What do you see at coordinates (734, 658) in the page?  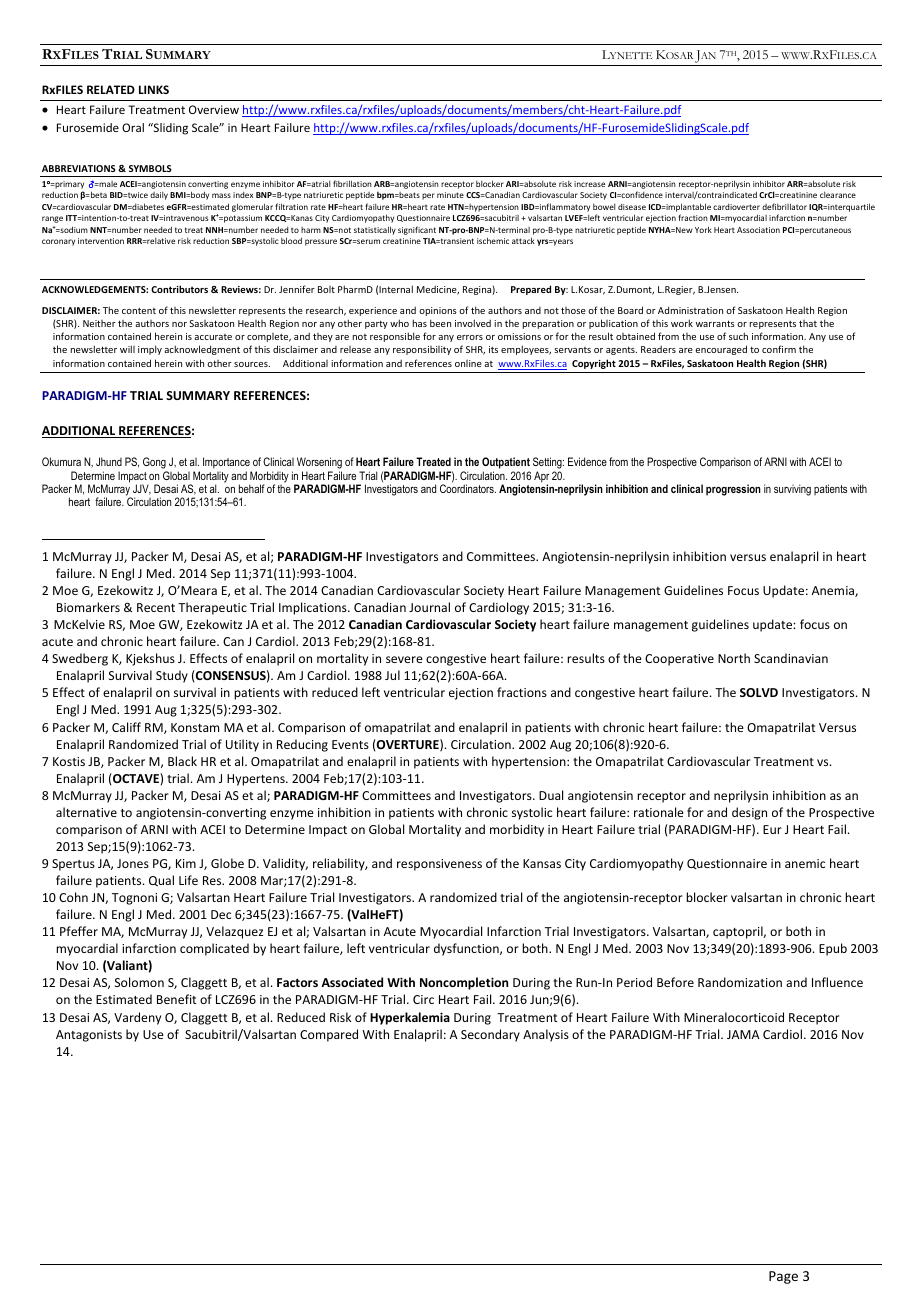 I see `North` at bounding box center [734, 658].
